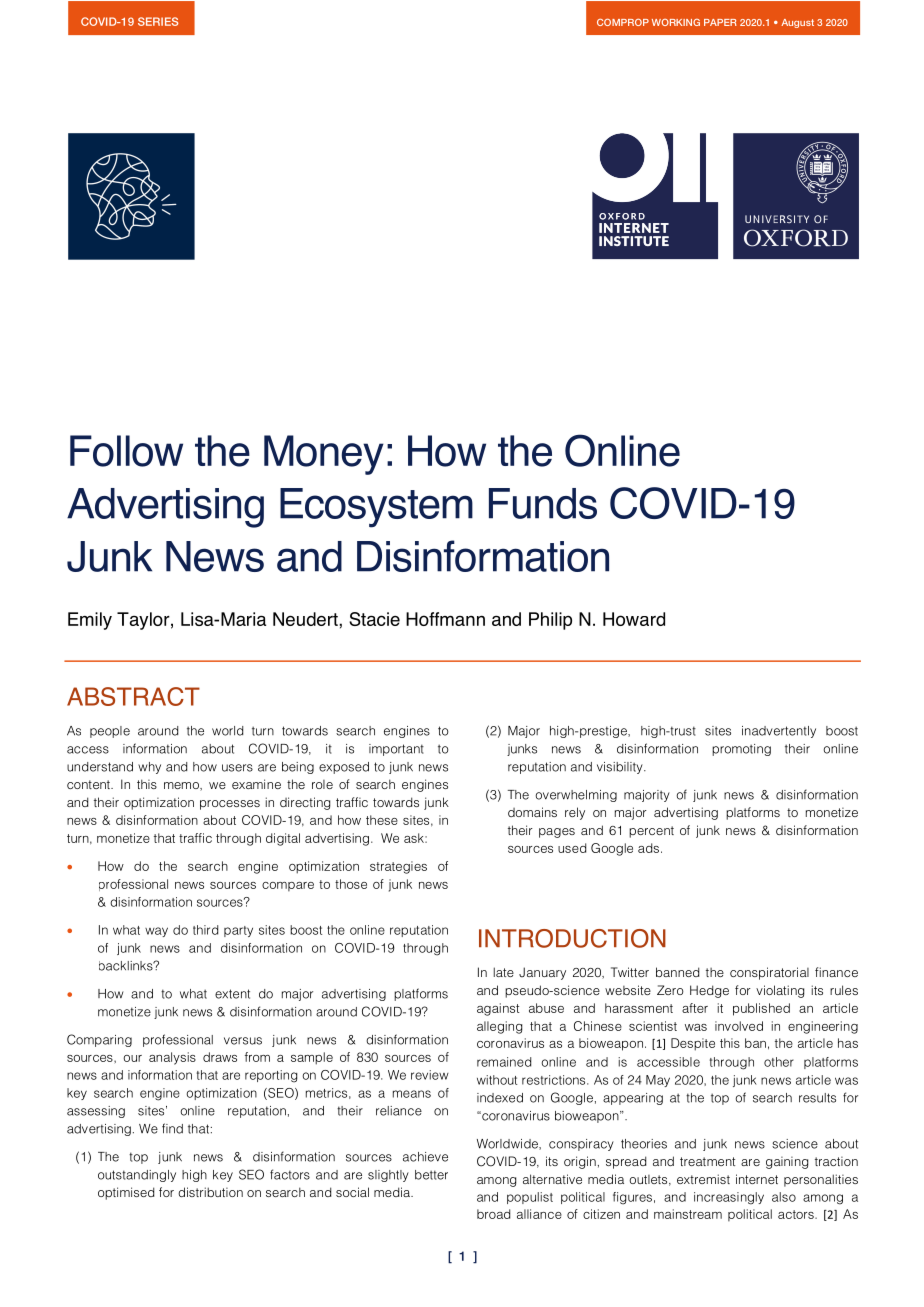  Describe the element at coordinates (504, 972) in the page. I see `late` at that location.
